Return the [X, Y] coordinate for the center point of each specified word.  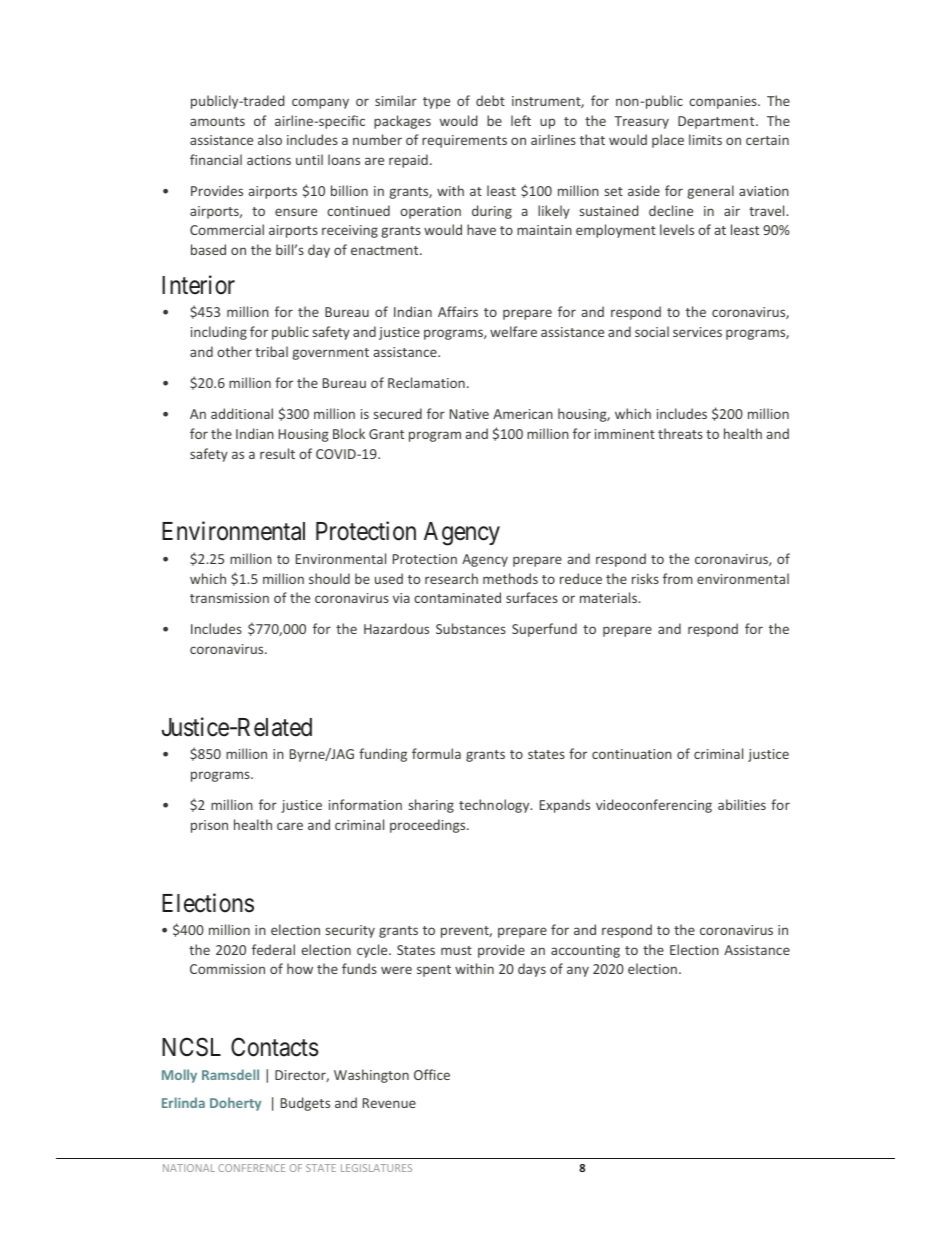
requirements [464, 141]
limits [705, 139]
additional [242, 413]
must [456, 950]
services [697, 332]
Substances [471, 628]
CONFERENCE [251, 1168]
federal [273, 949]
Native [469, 414]
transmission [229, 598]
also [270, 139]
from [678, 578]
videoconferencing [654, 806]
